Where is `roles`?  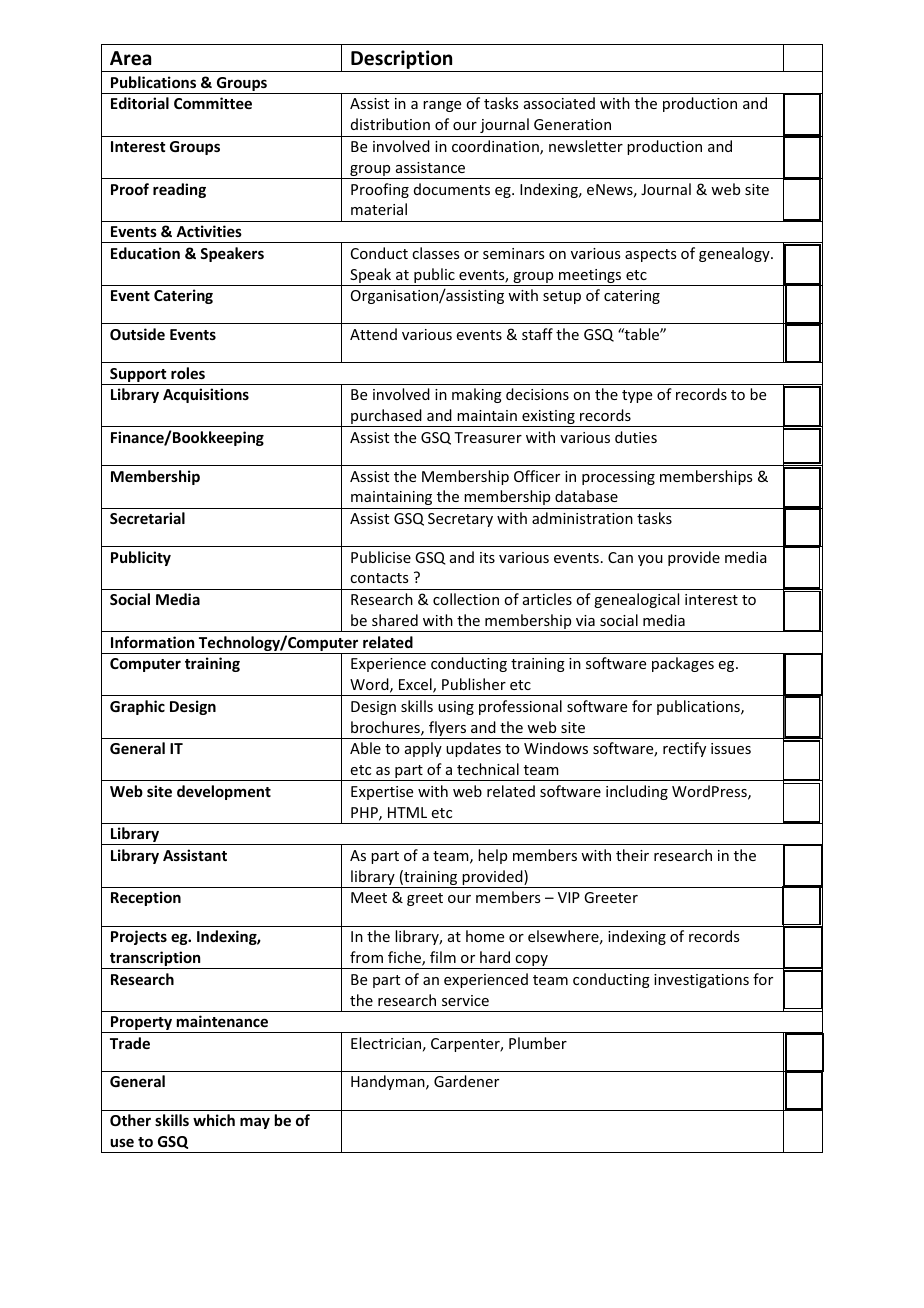 roles is located at coordinates (188, 373).
